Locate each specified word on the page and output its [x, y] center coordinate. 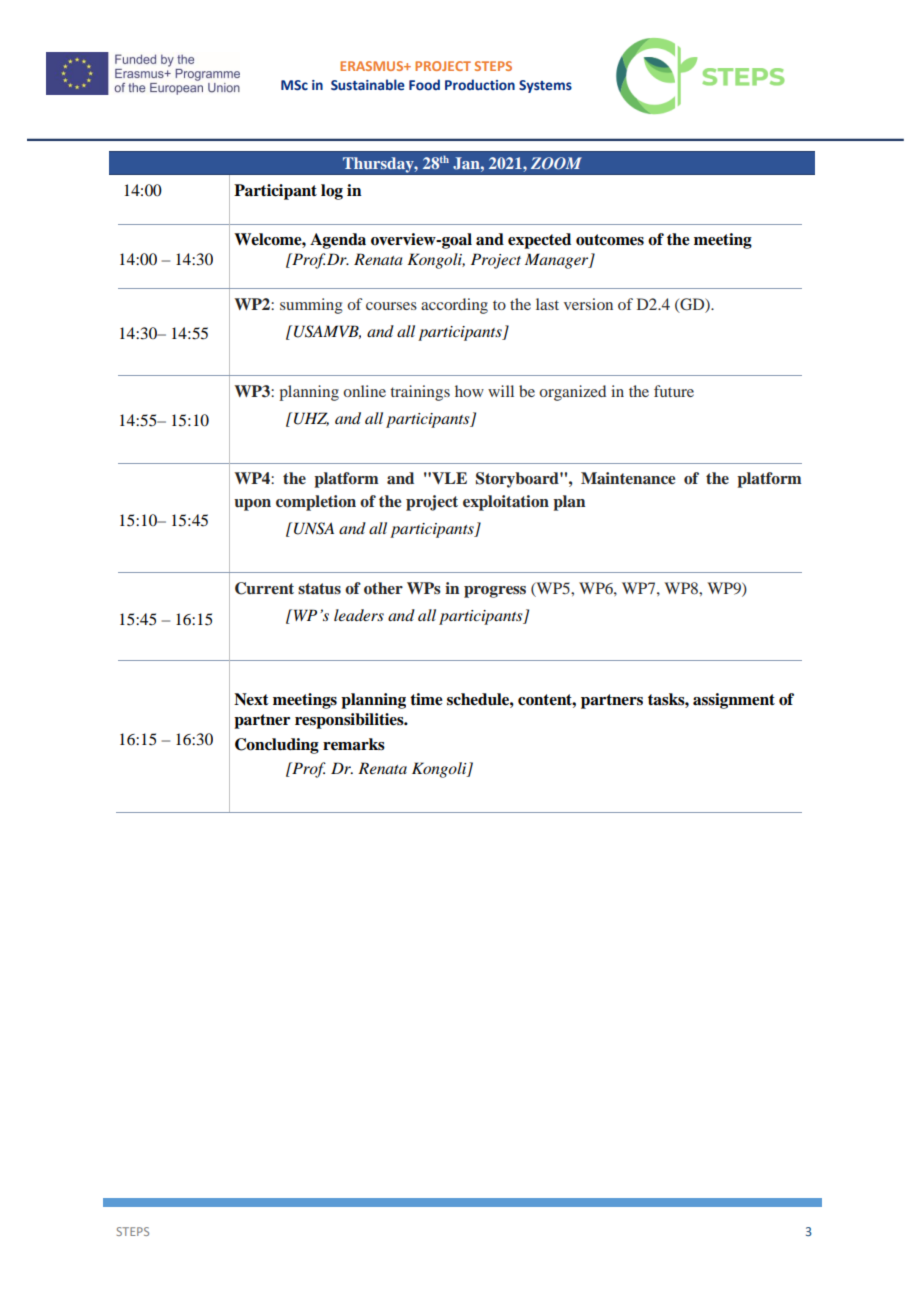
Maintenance [628, 478]
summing [311, 306]
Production [480, 84]
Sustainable [368, 84]
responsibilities [350, 721]
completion [316, 503]
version [588, 304]
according [454, 306]
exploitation [506, 503]
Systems [545, 86]
